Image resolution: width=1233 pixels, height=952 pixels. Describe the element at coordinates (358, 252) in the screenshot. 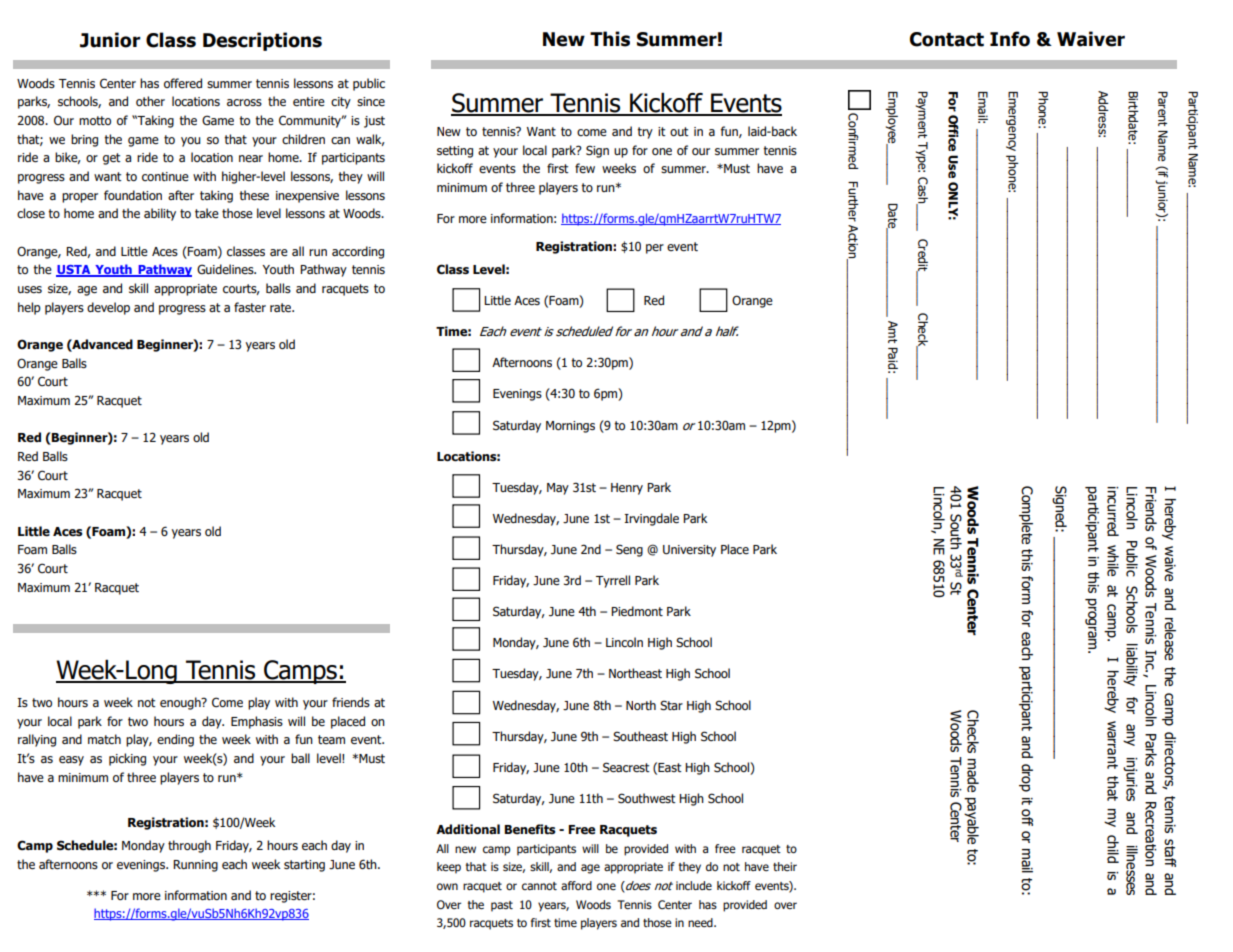

I see `according` at that location.
